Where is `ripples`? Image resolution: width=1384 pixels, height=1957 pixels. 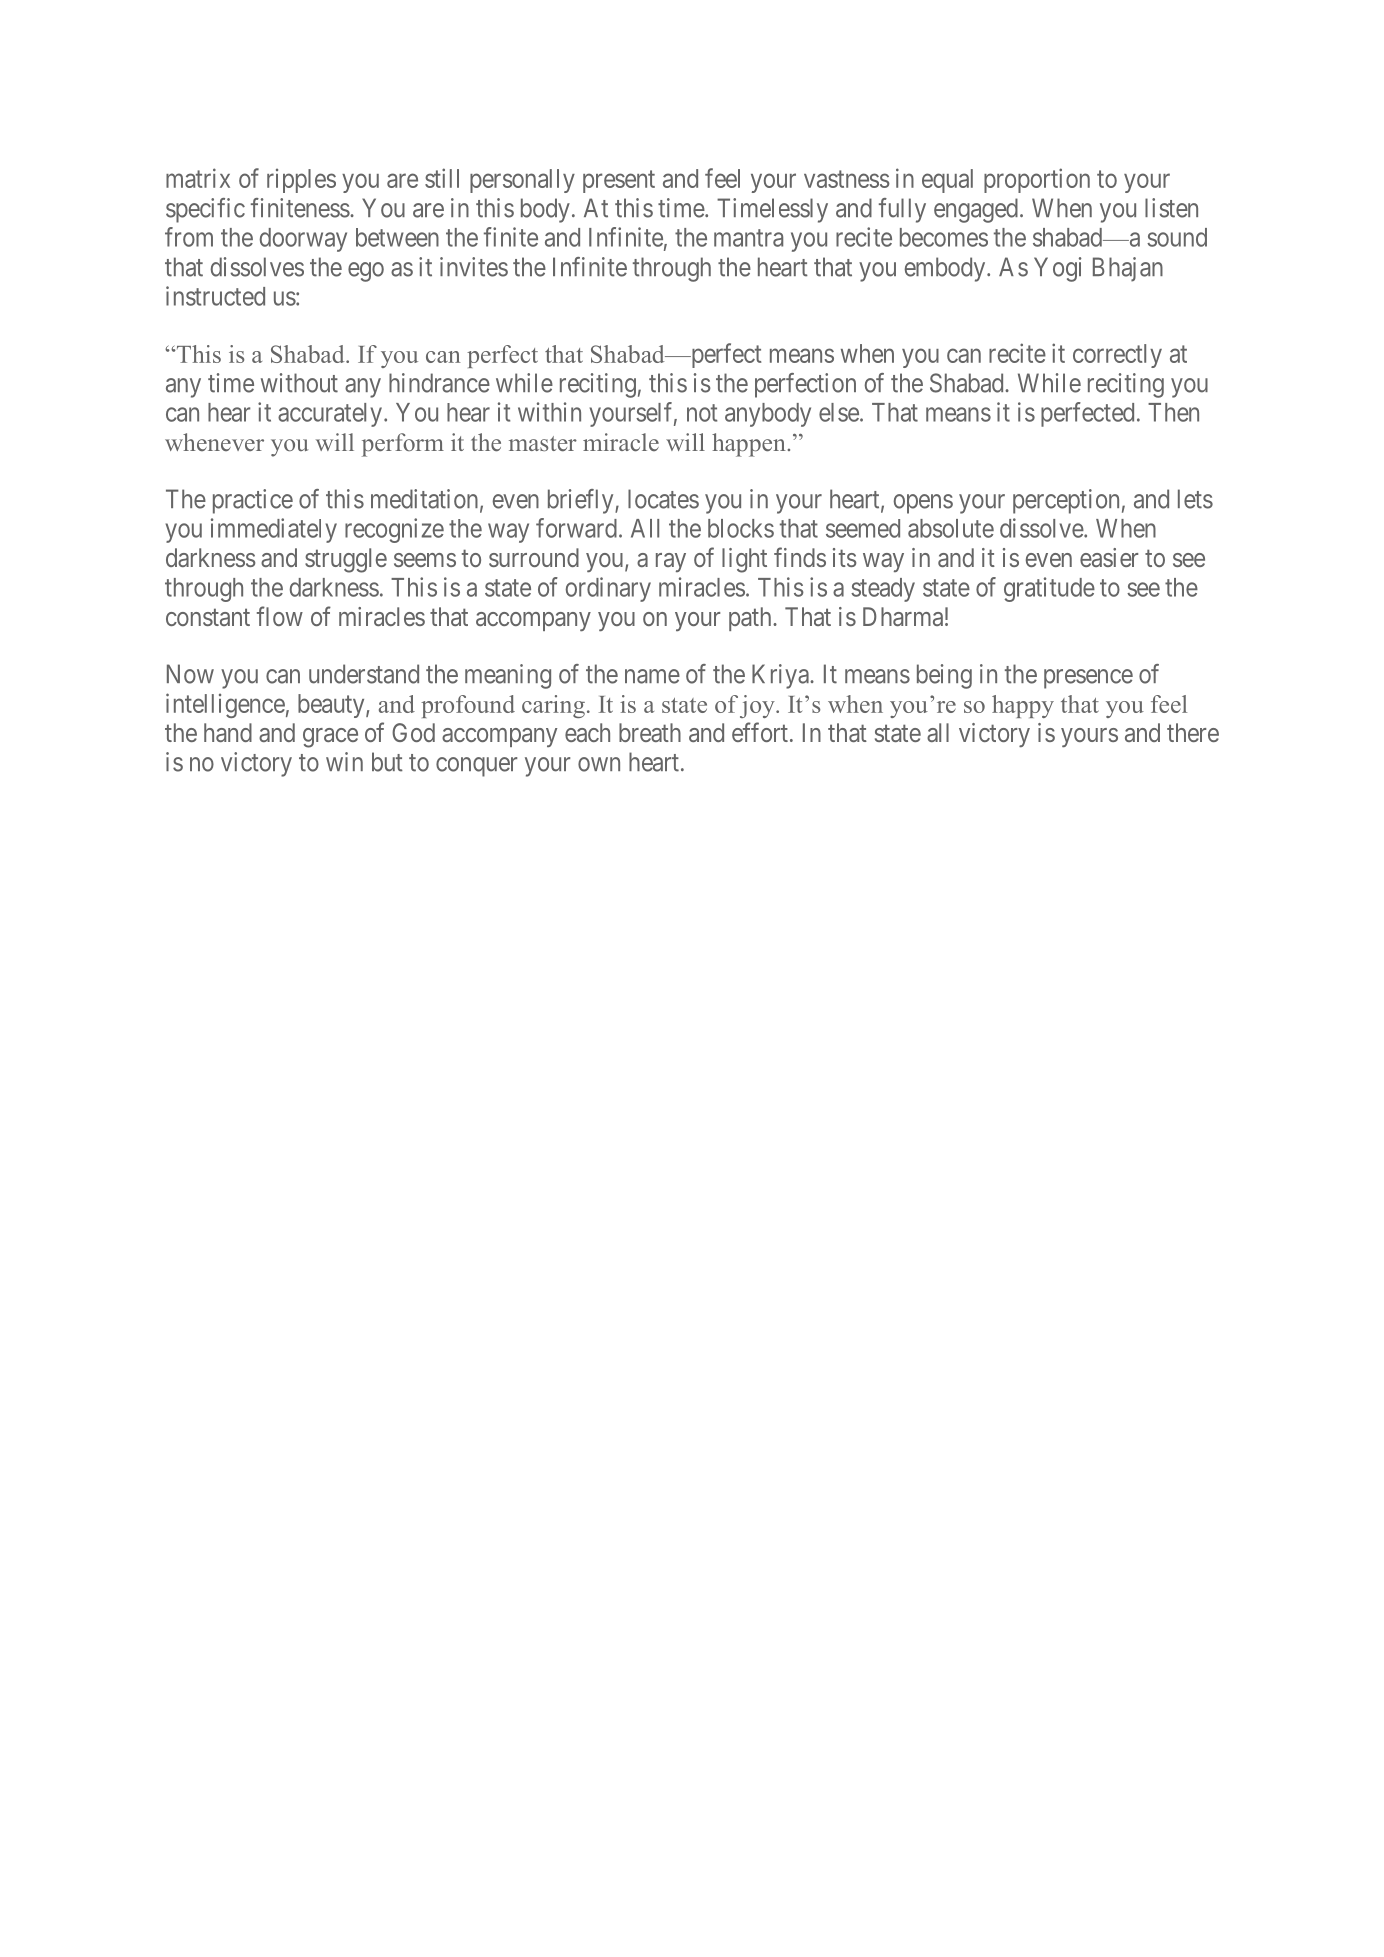
ripples is located at coordinates (301, 181).
